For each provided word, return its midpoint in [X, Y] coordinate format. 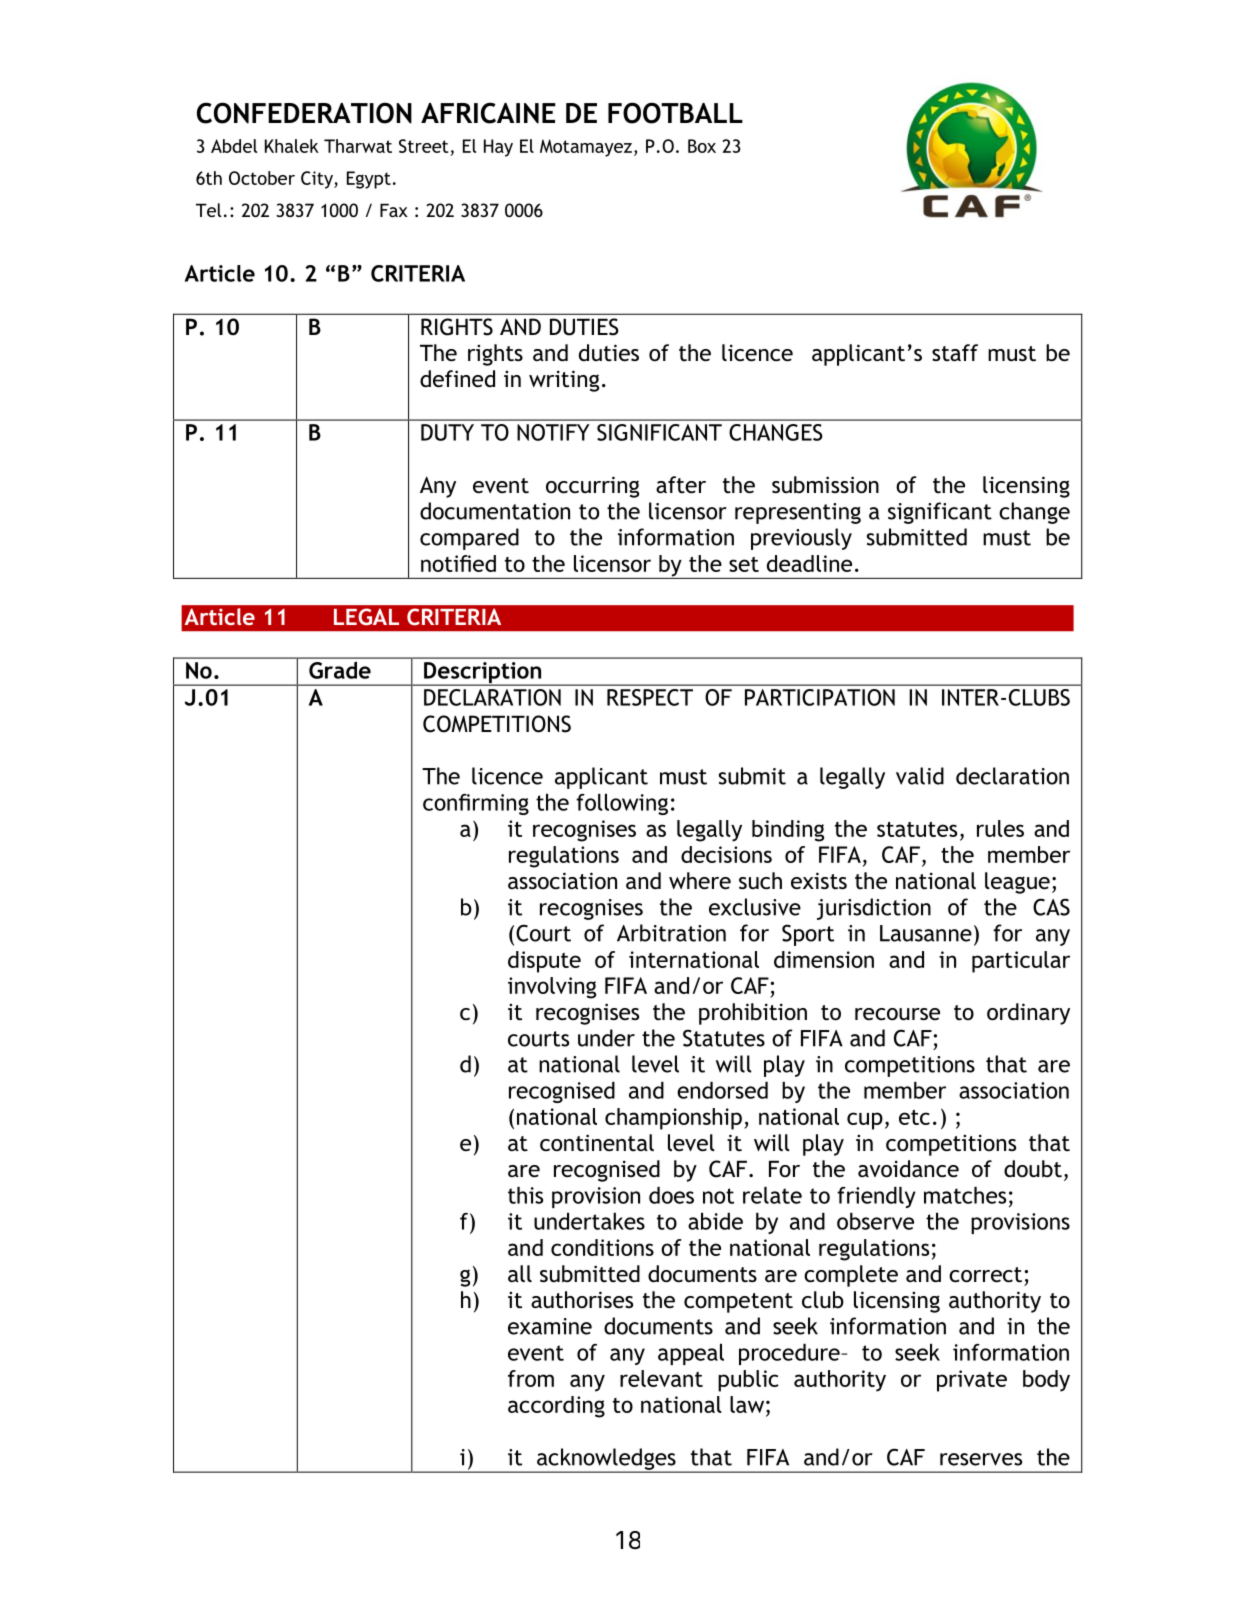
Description [483, 674]
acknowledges [606, 1460]
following [622, 804]
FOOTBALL [675, 113]
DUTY [447, 432]
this [525, 1195]
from [531, 1378]
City [318, 180]
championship [673, 1119]
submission [825, 485]
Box [702, 146]
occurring [592, 487]
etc [914, 1117]
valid [920, 776]
